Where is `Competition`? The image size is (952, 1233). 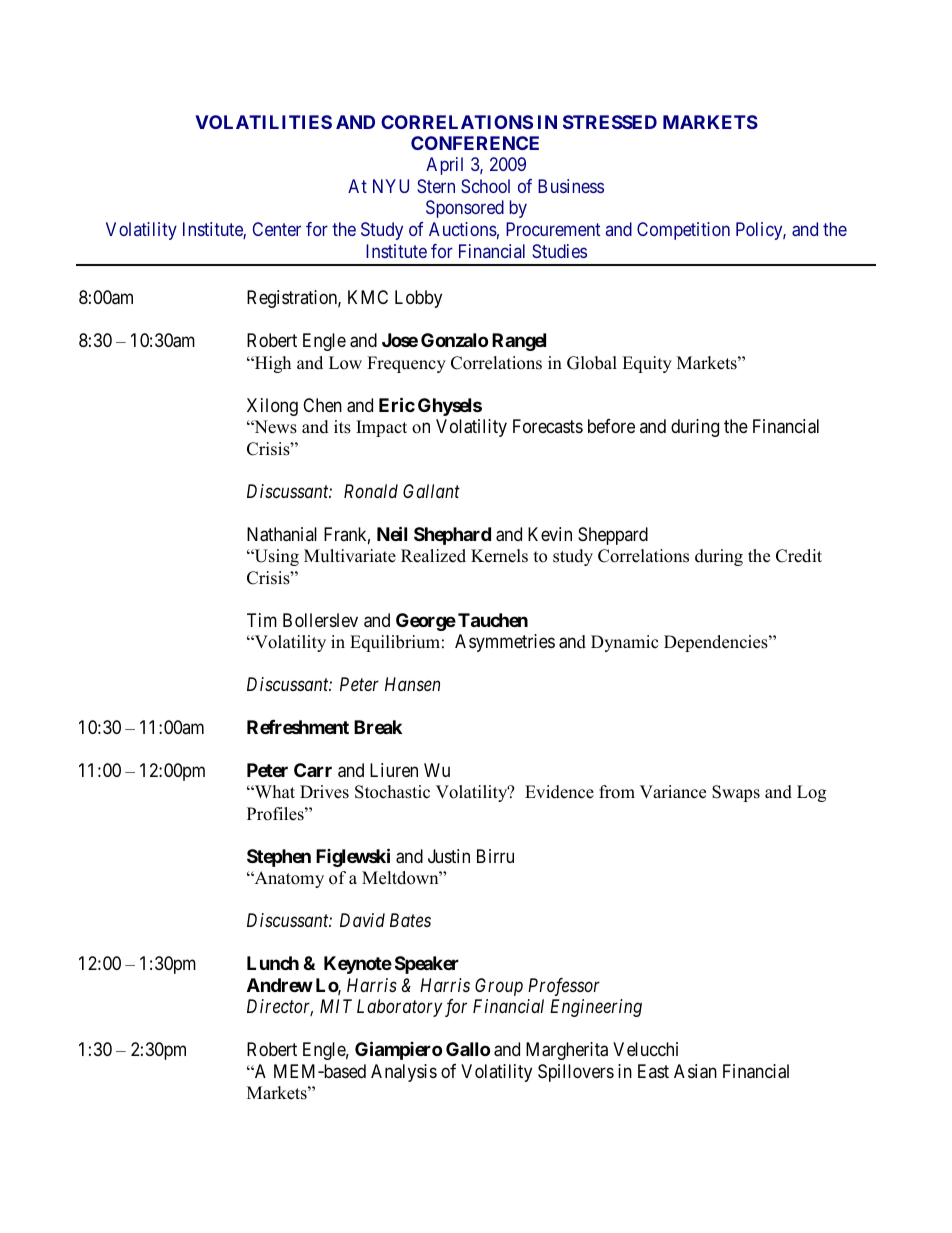 Competition is located at coordinates (683, 231).
